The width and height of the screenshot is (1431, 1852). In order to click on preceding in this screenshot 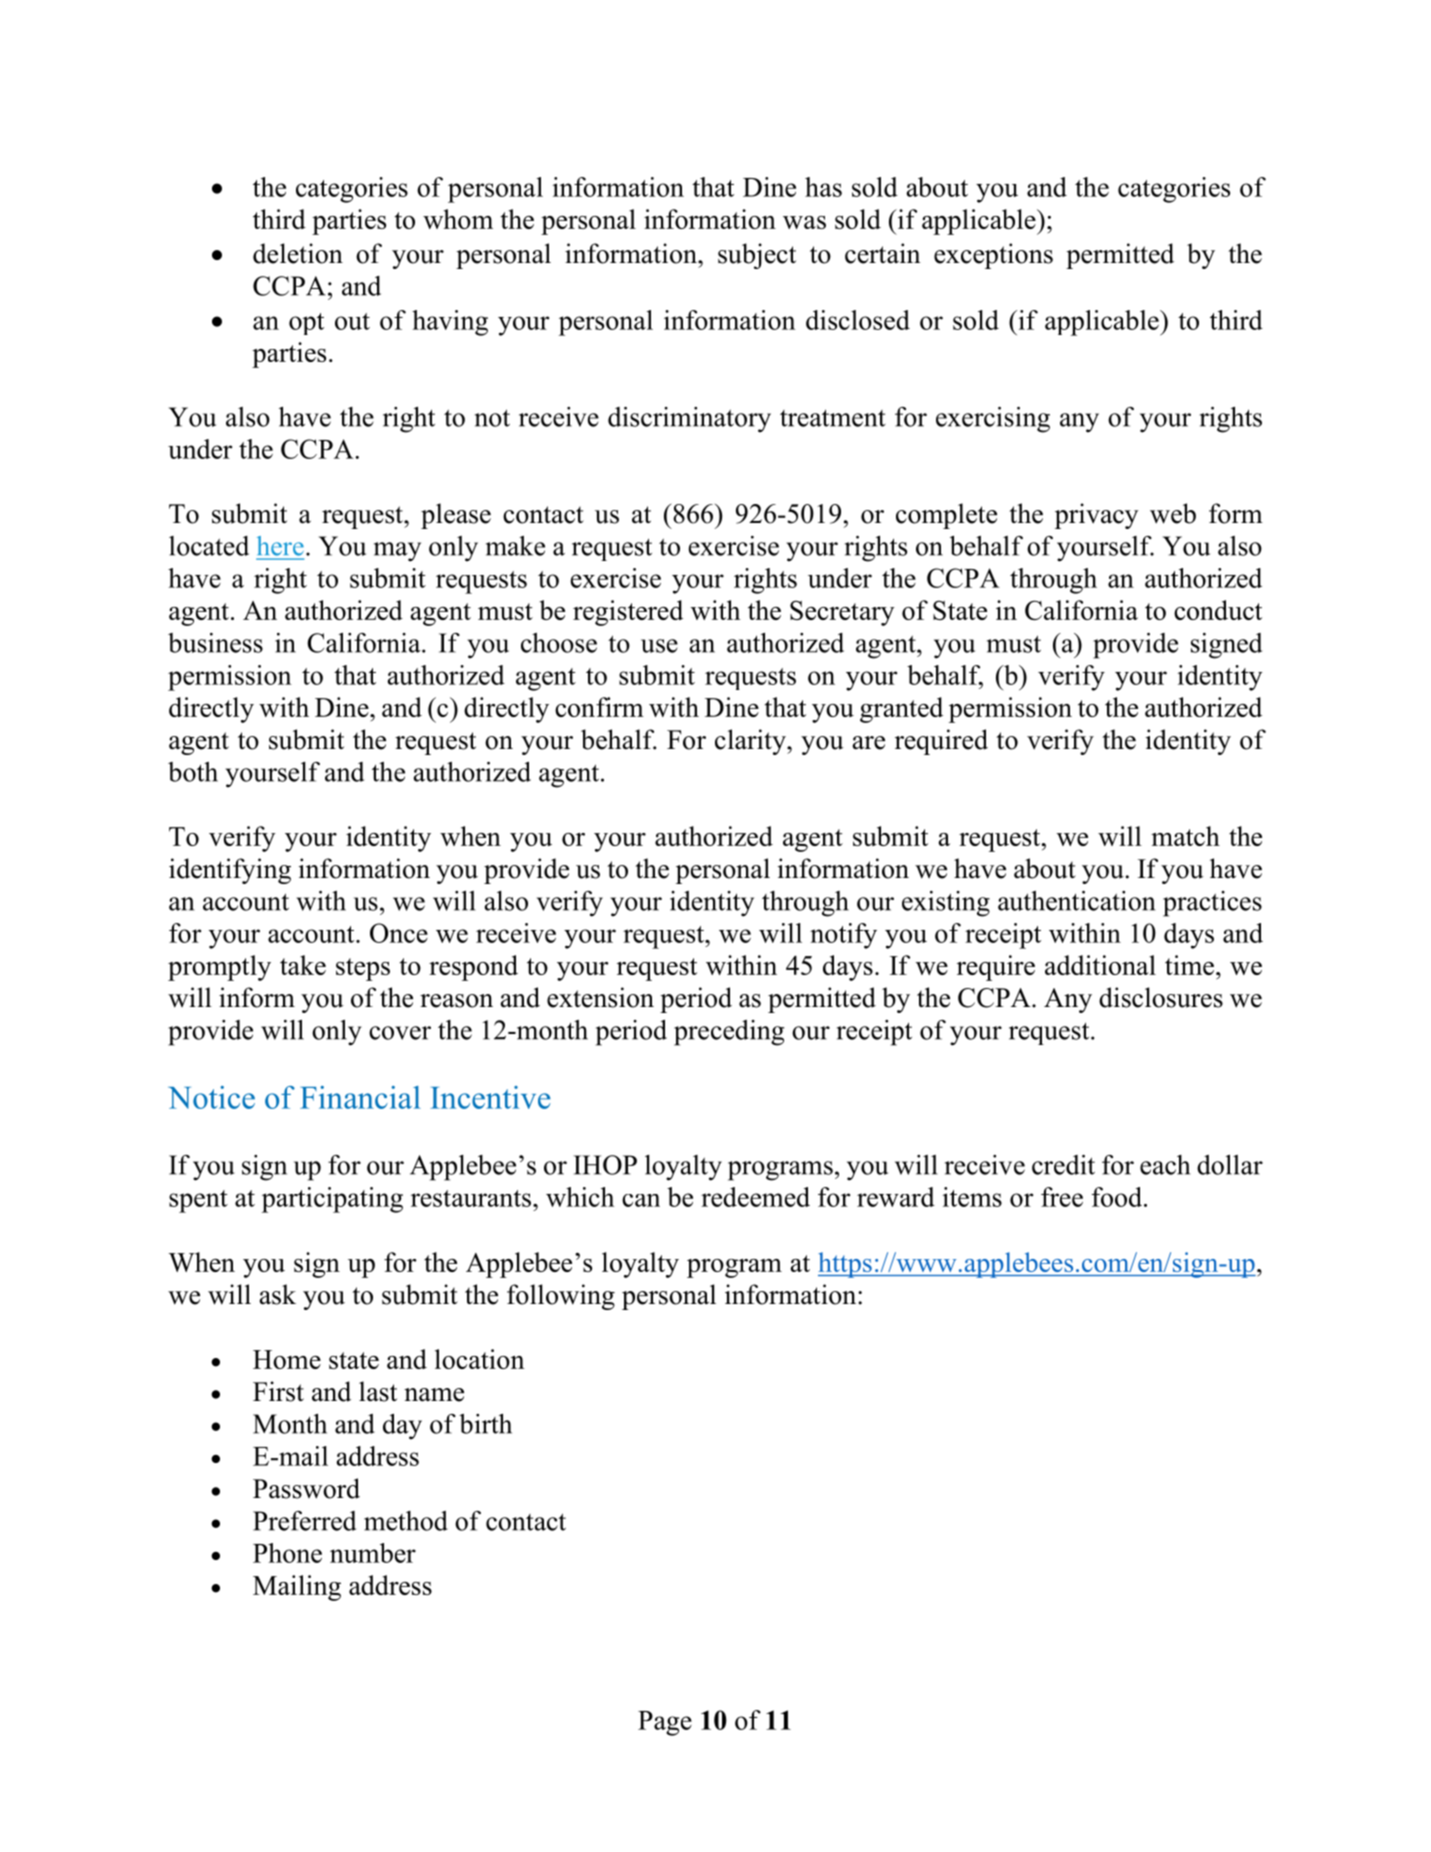, I will do `click(729, 1033)`.
